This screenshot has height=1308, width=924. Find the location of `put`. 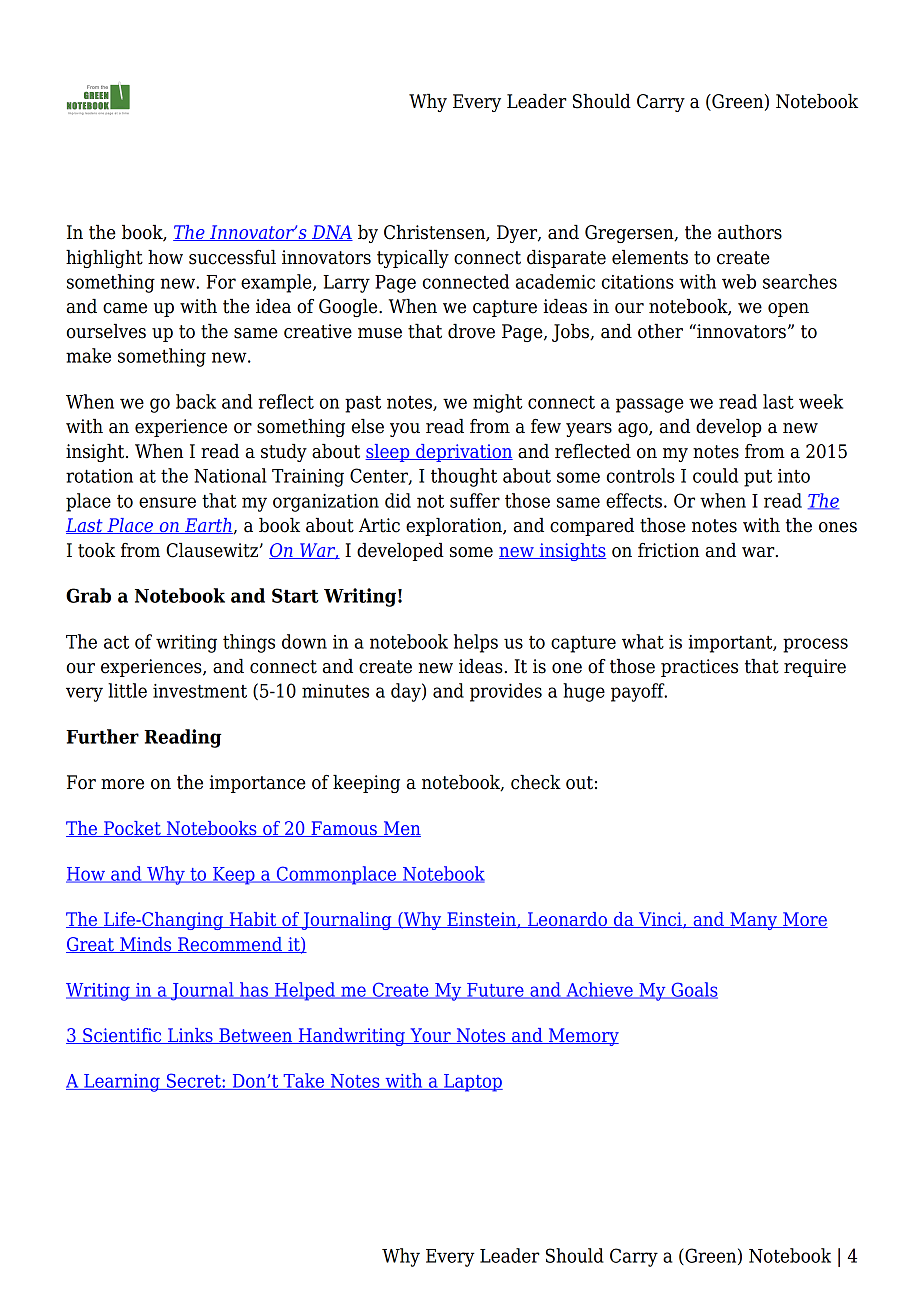

put is located at coordinates (758, 478).
